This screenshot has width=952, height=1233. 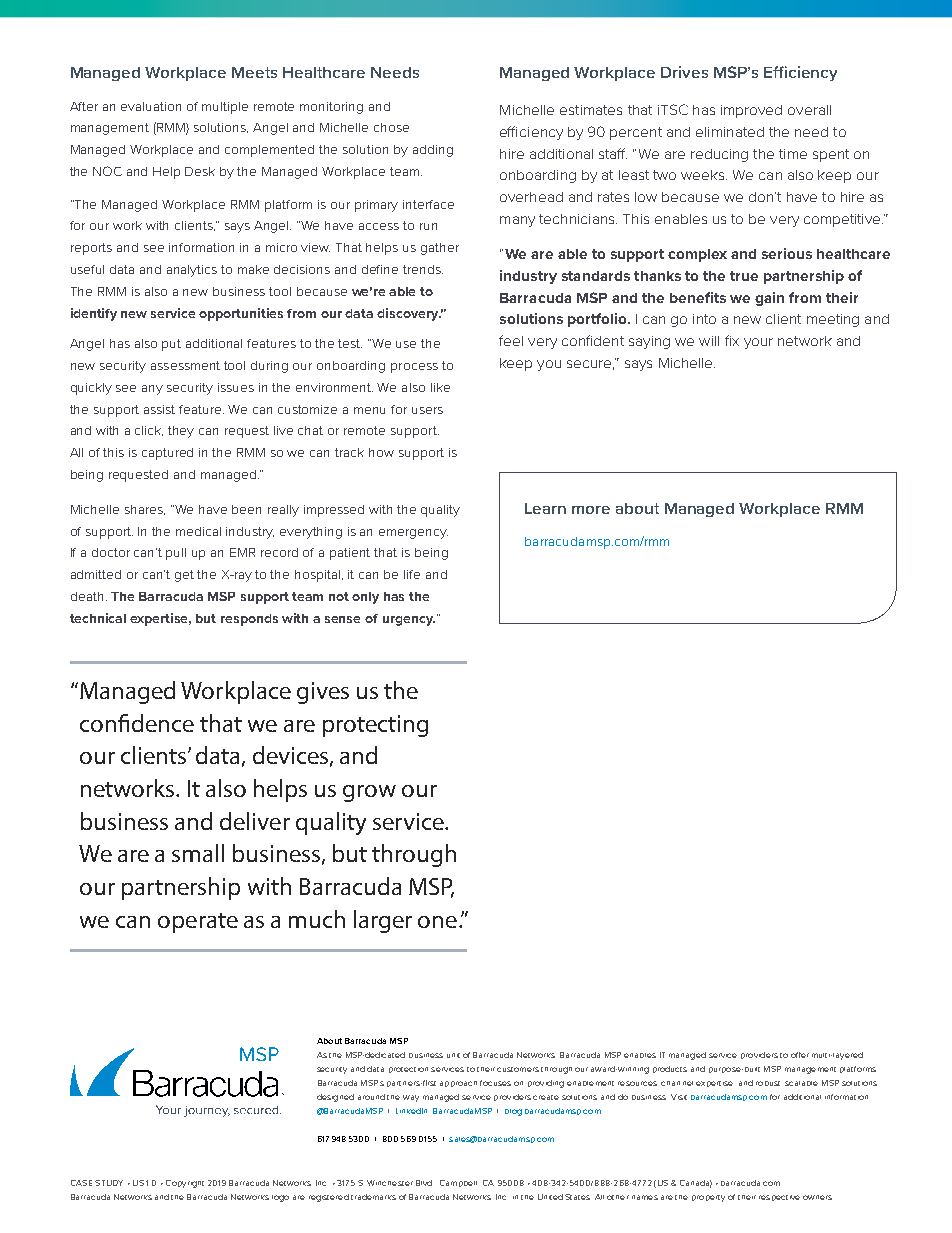 I want to click on like, so click(x=440, y=387).
